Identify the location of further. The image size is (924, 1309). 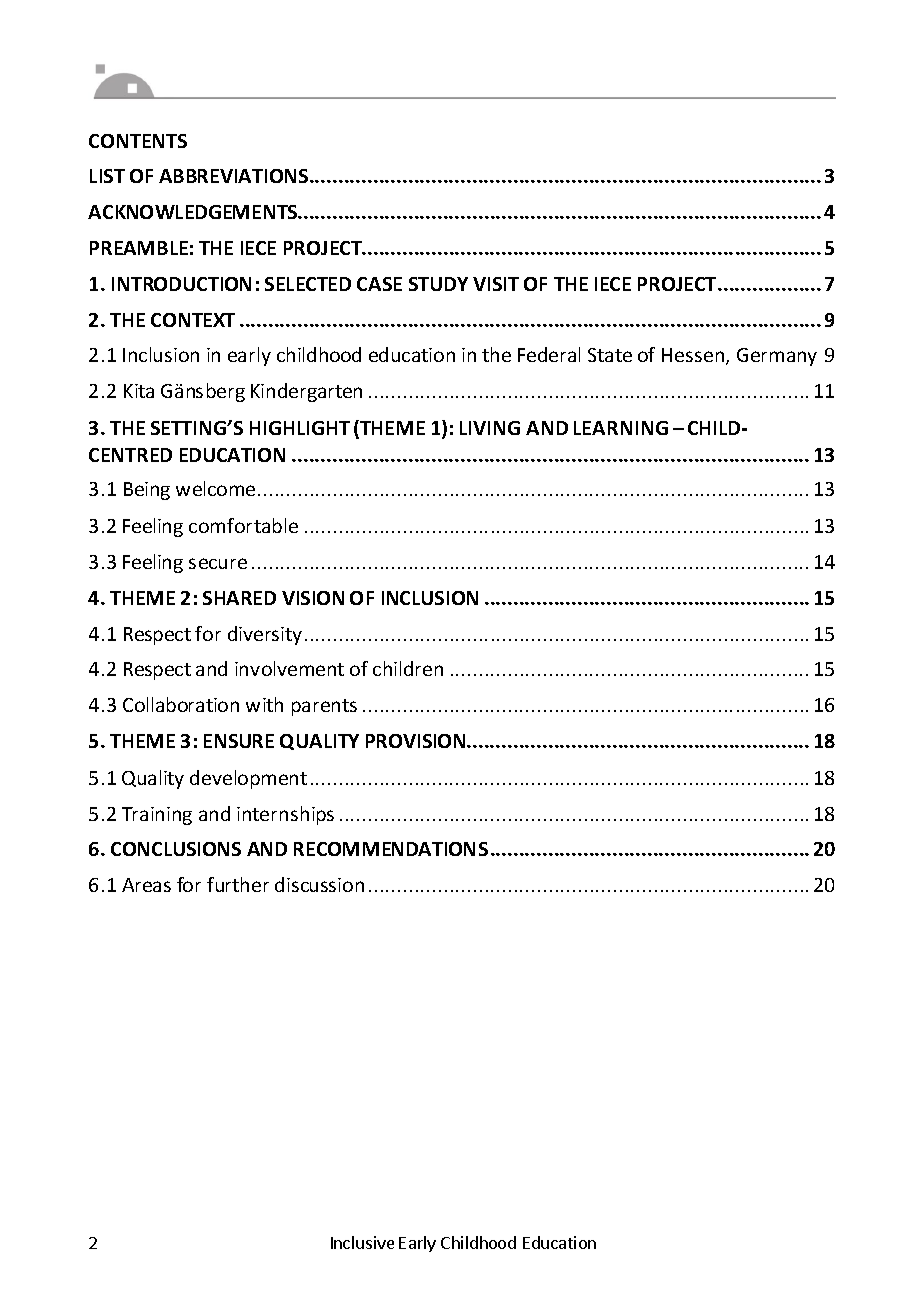
(238, 884).
